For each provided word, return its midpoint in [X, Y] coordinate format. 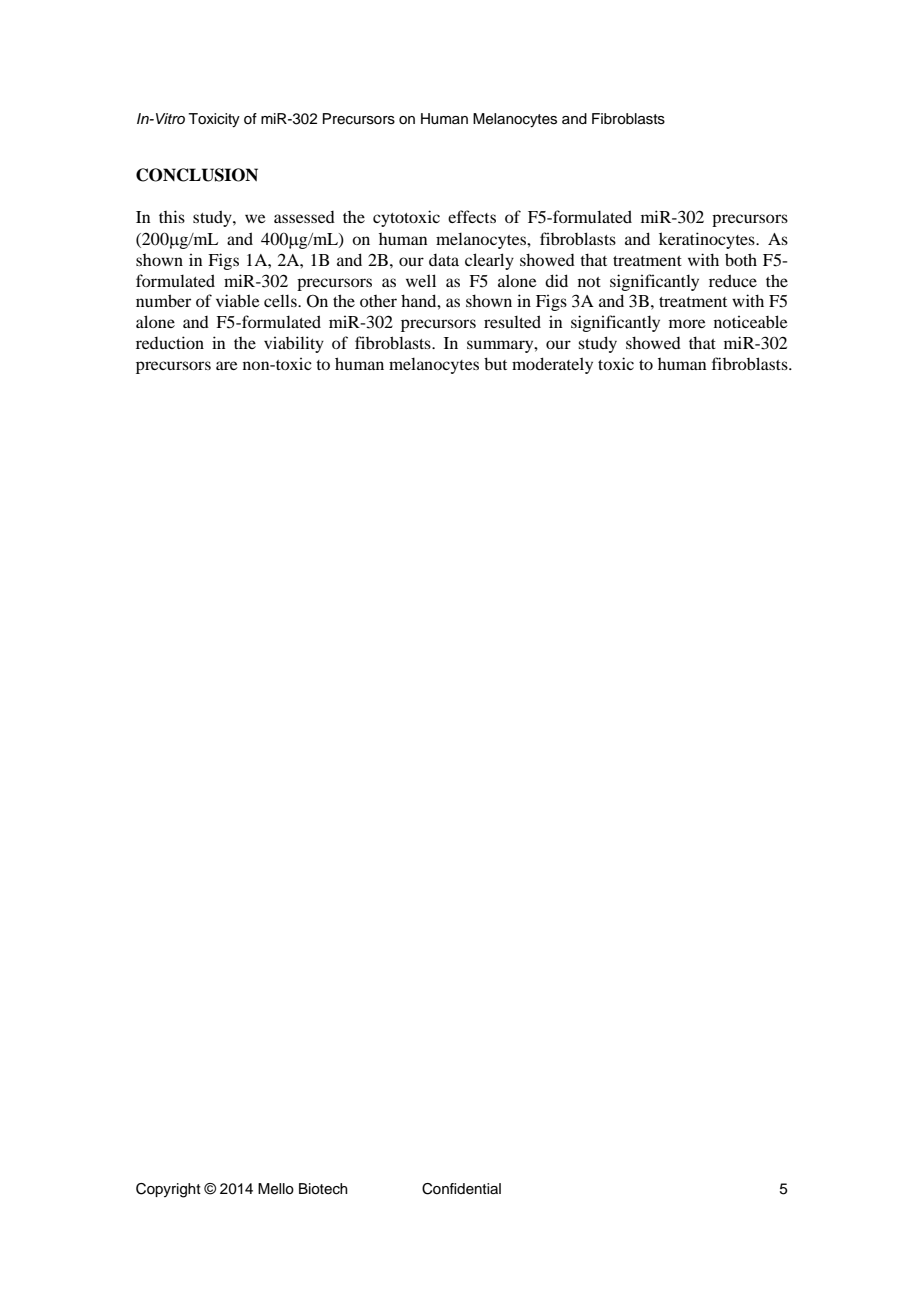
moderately [552, 365]
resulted [512, 321]
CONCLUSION [197, 175]
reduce [733, 280]
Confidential [461, 1189]
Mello [276, 1189]
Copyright [168, 1190]
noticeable [751, 321]
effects [472, 216]
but [495, 363]
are [227, 365]
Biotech [323, 1189]
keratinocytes [708, 240]
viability [294, 344]
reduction [170, 342]
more [687, 323]
